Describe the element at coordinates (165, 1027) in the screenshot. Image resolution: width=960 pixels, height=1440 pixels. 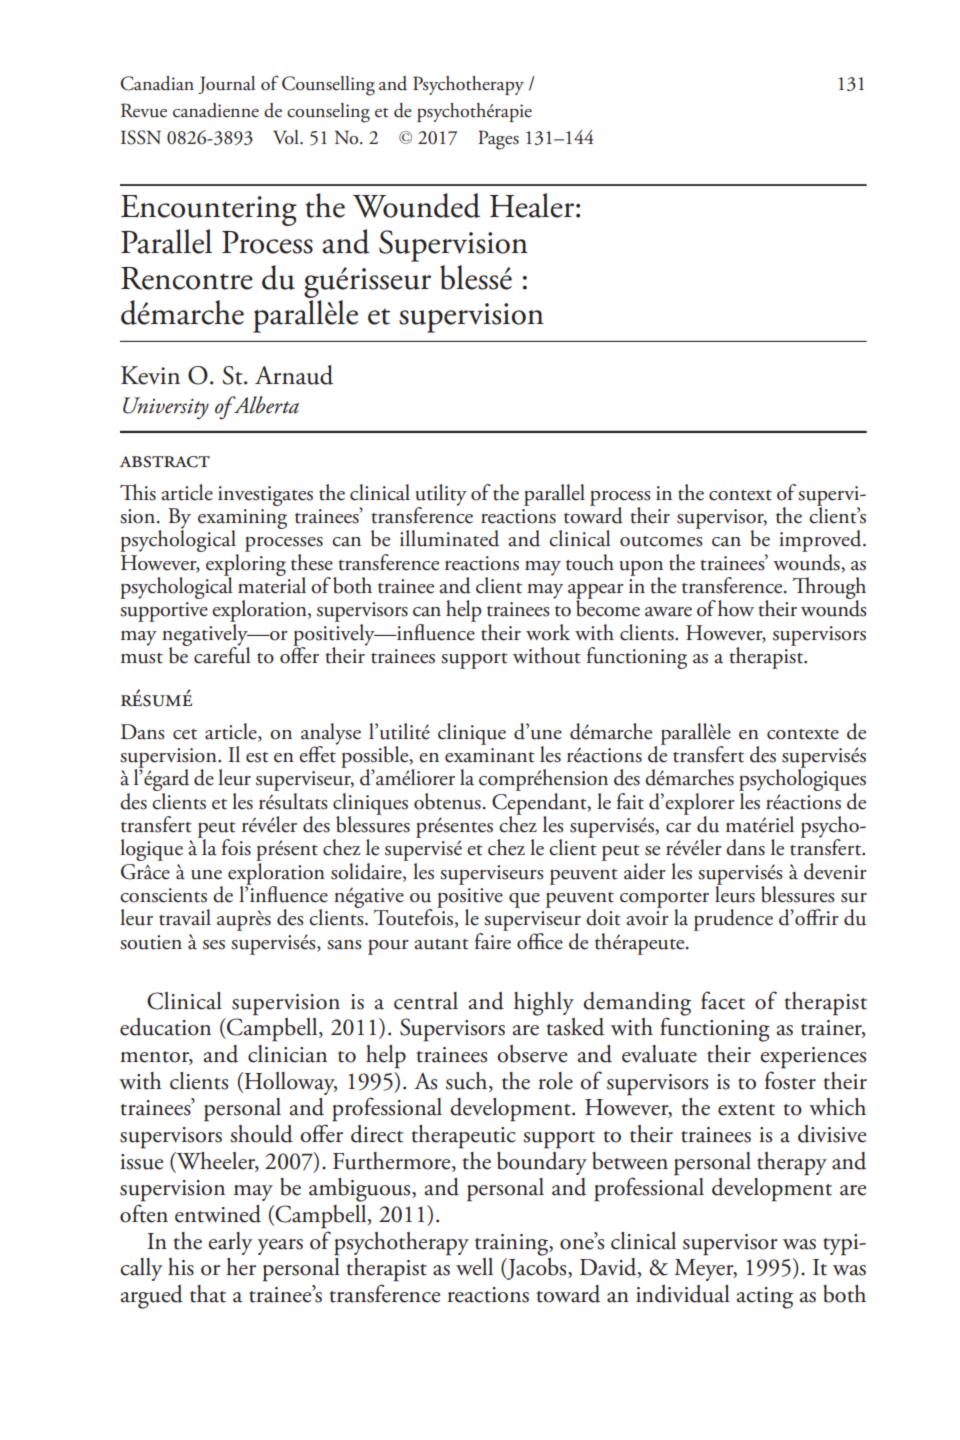
I see `education` at that location.
